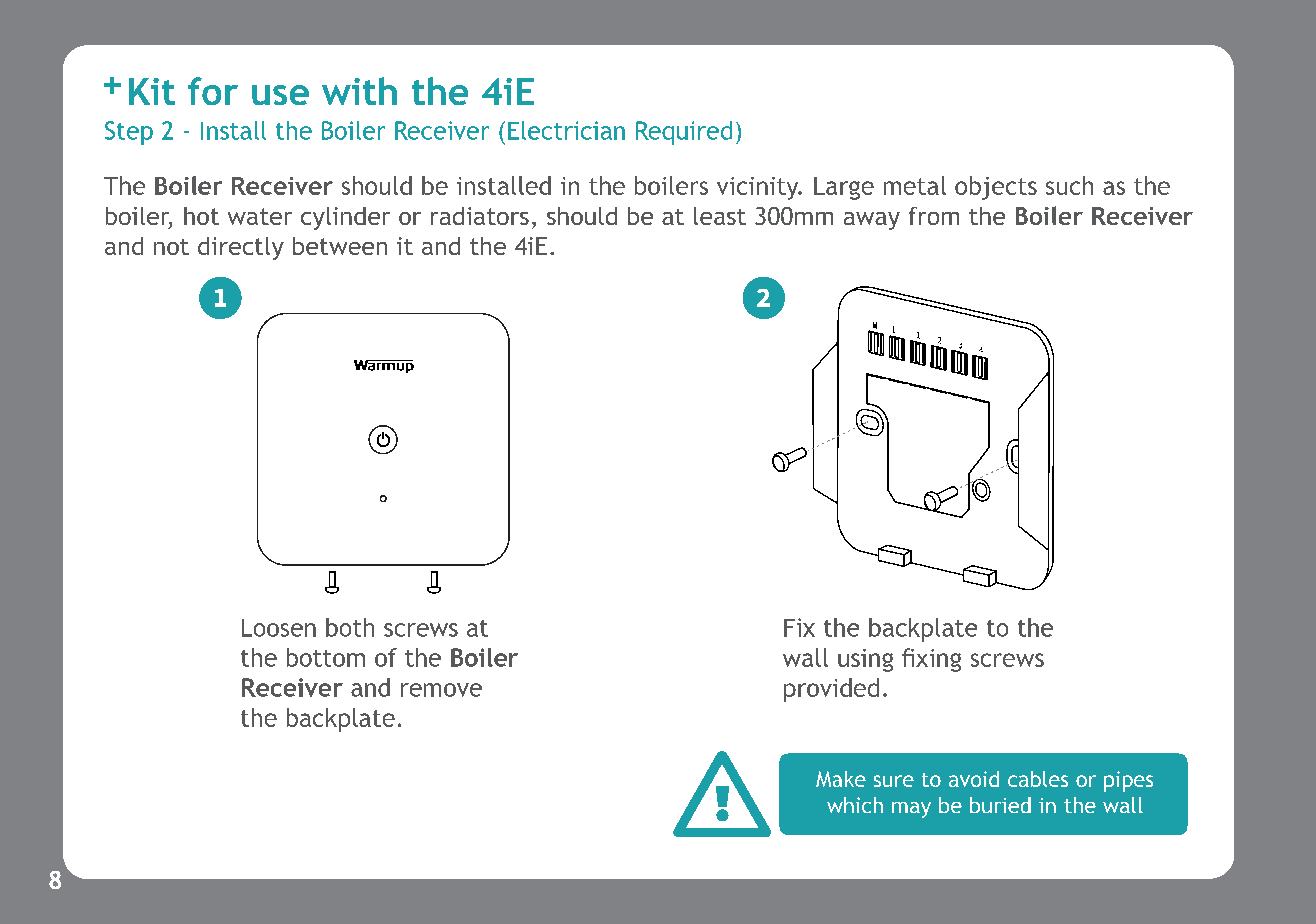  Describe the element at coordinates (441, 690) in the image. I see `remove` at that location.
